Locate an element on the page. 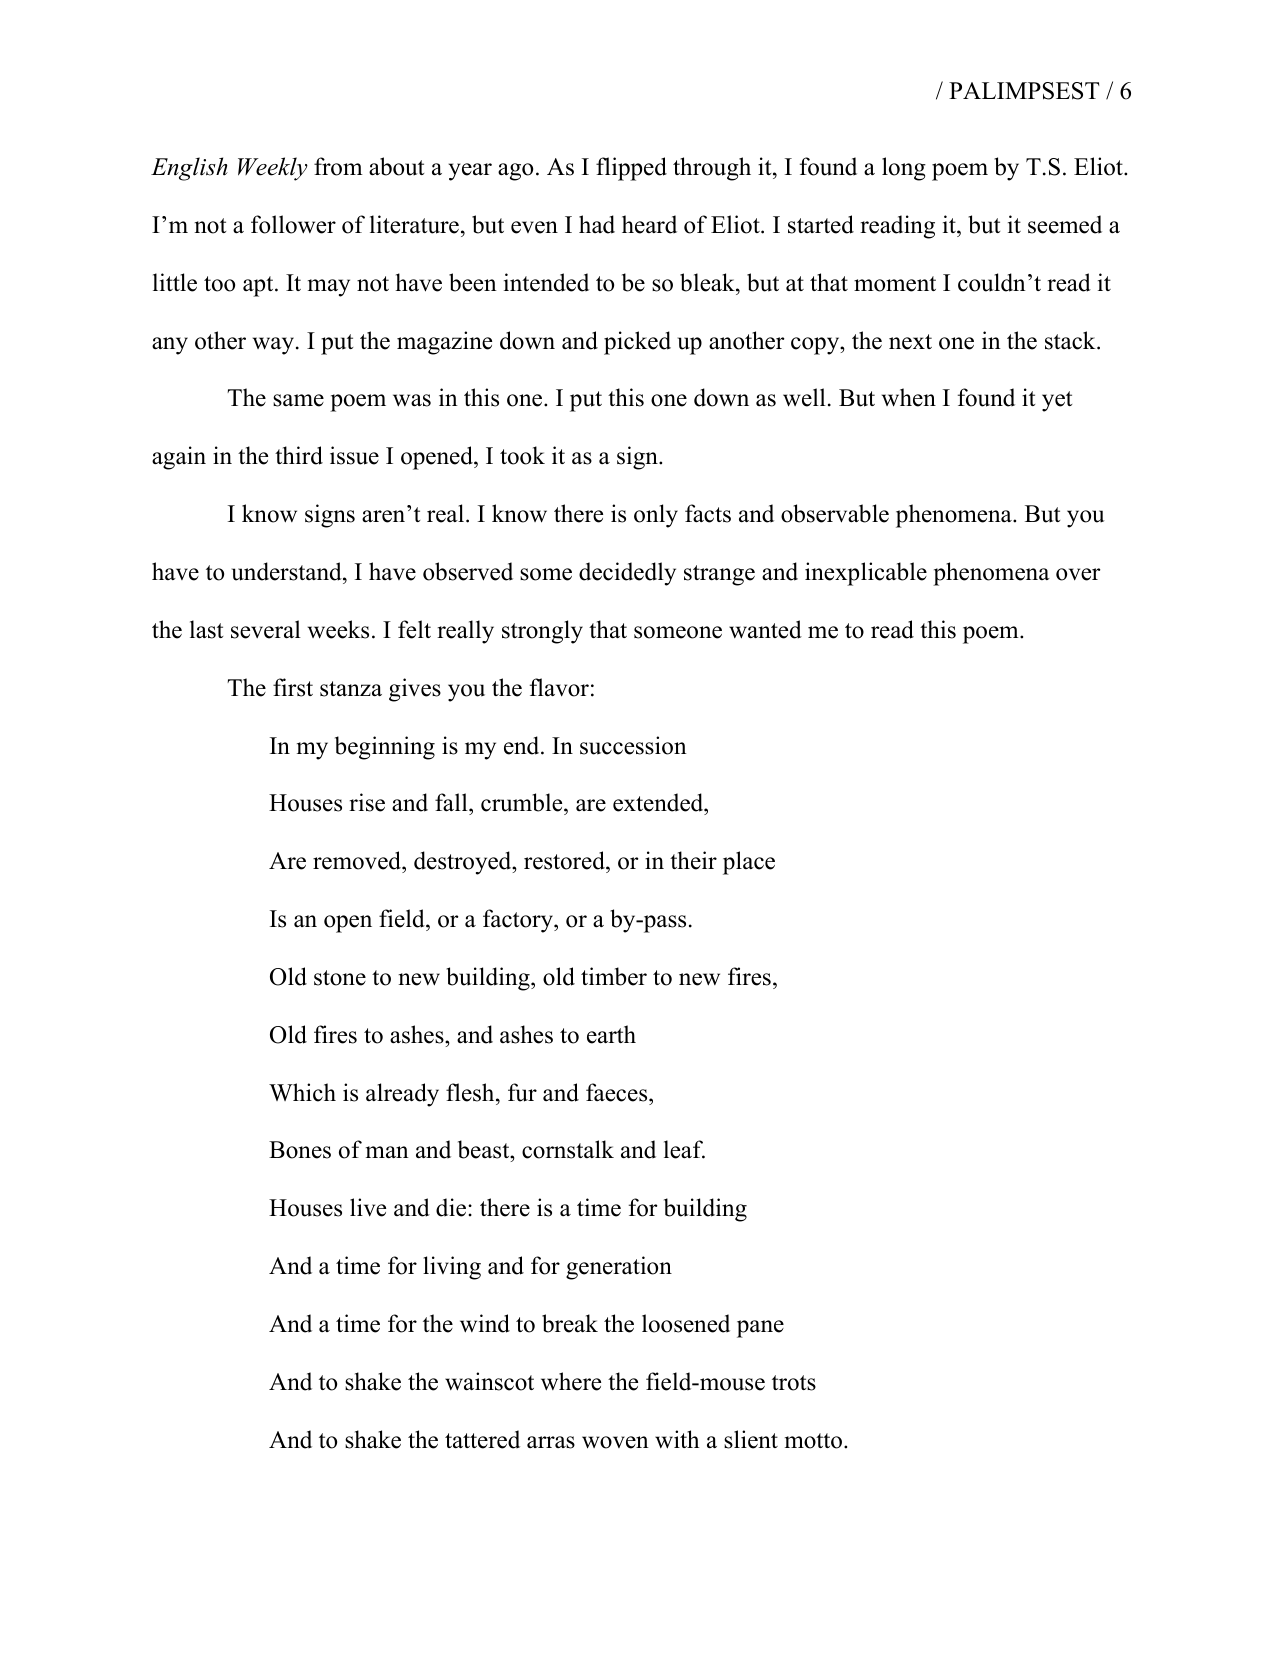  third is located at coordinates (299, 455).
